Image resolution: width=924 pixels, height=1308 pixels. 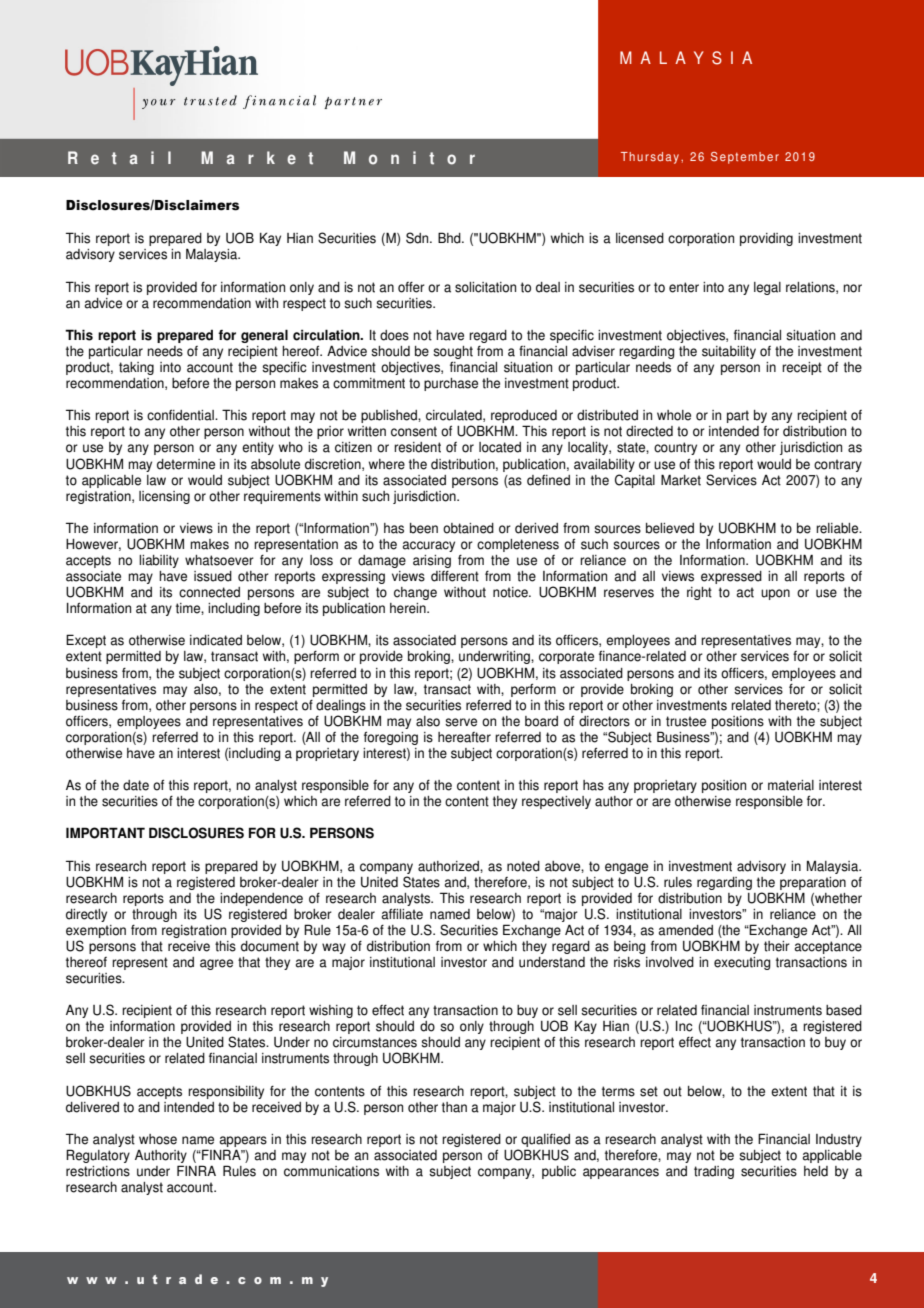 What do you see at coordinates (402, 914) in the screenshot?
I see `affiliate` at bounding box center [402, 914].
